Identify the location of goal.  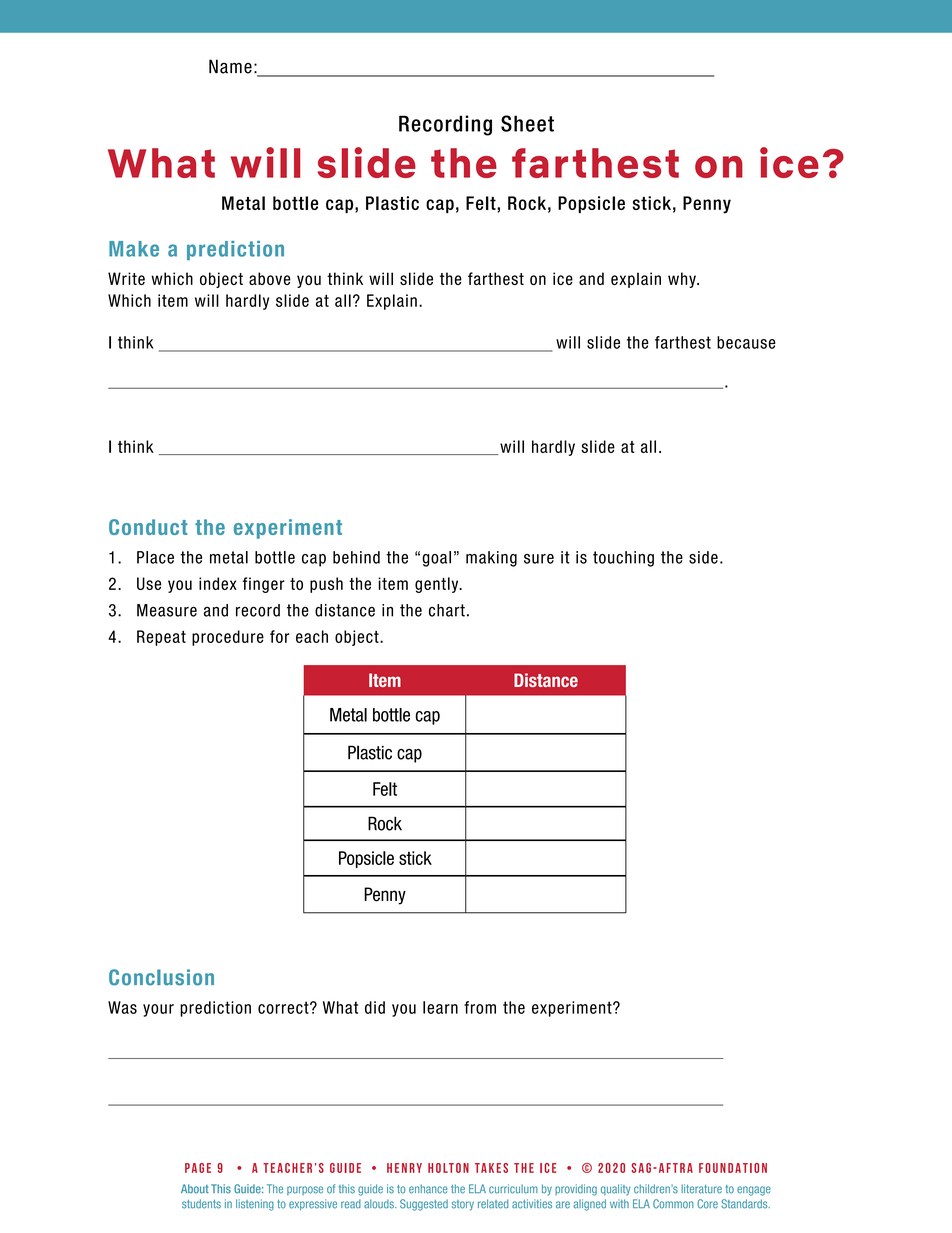
(436, 559).
